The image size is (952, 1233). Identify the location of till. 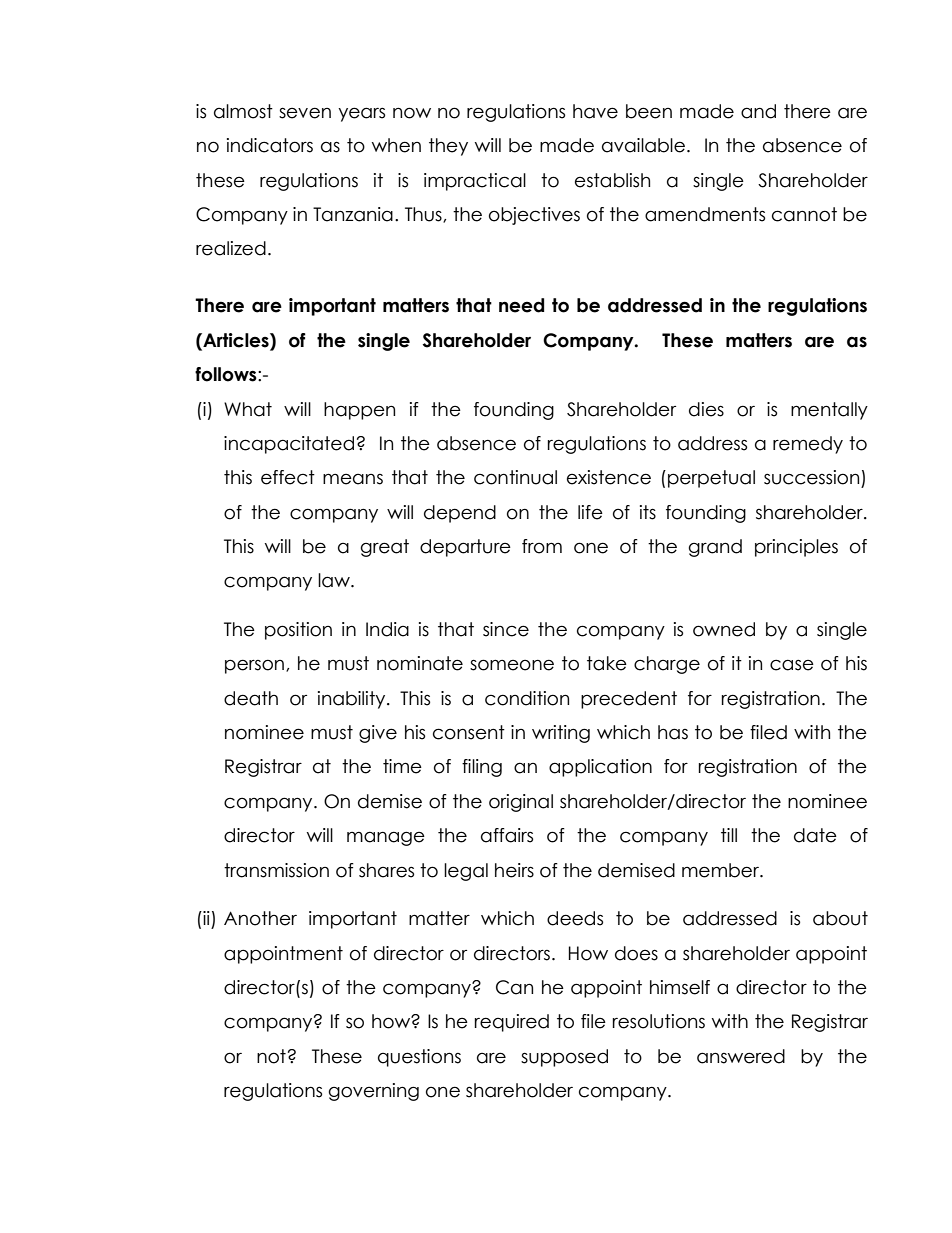
(729, 835).
